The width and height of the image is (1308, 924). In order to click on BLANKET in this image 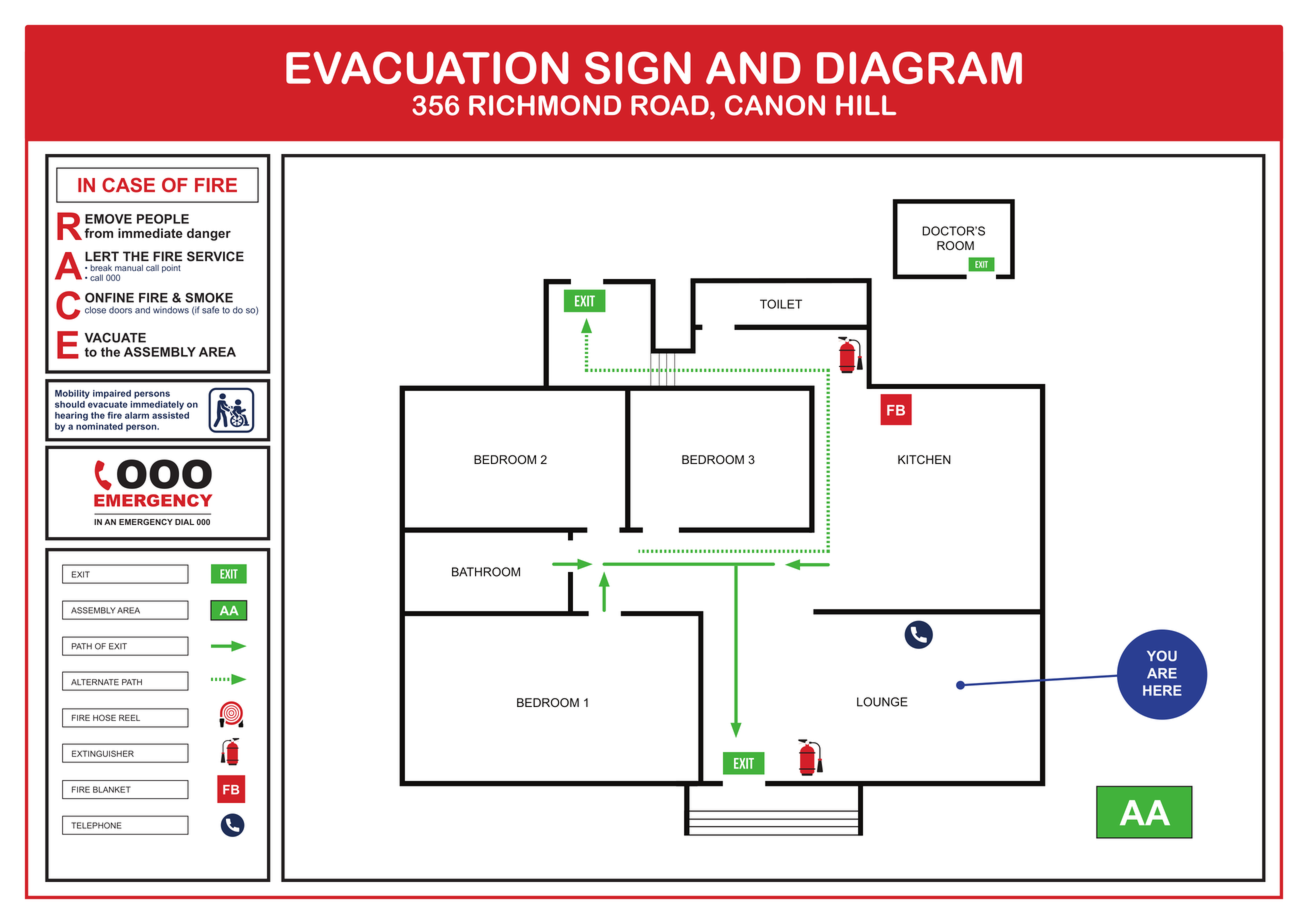, I will do `click(112, 789)`.
